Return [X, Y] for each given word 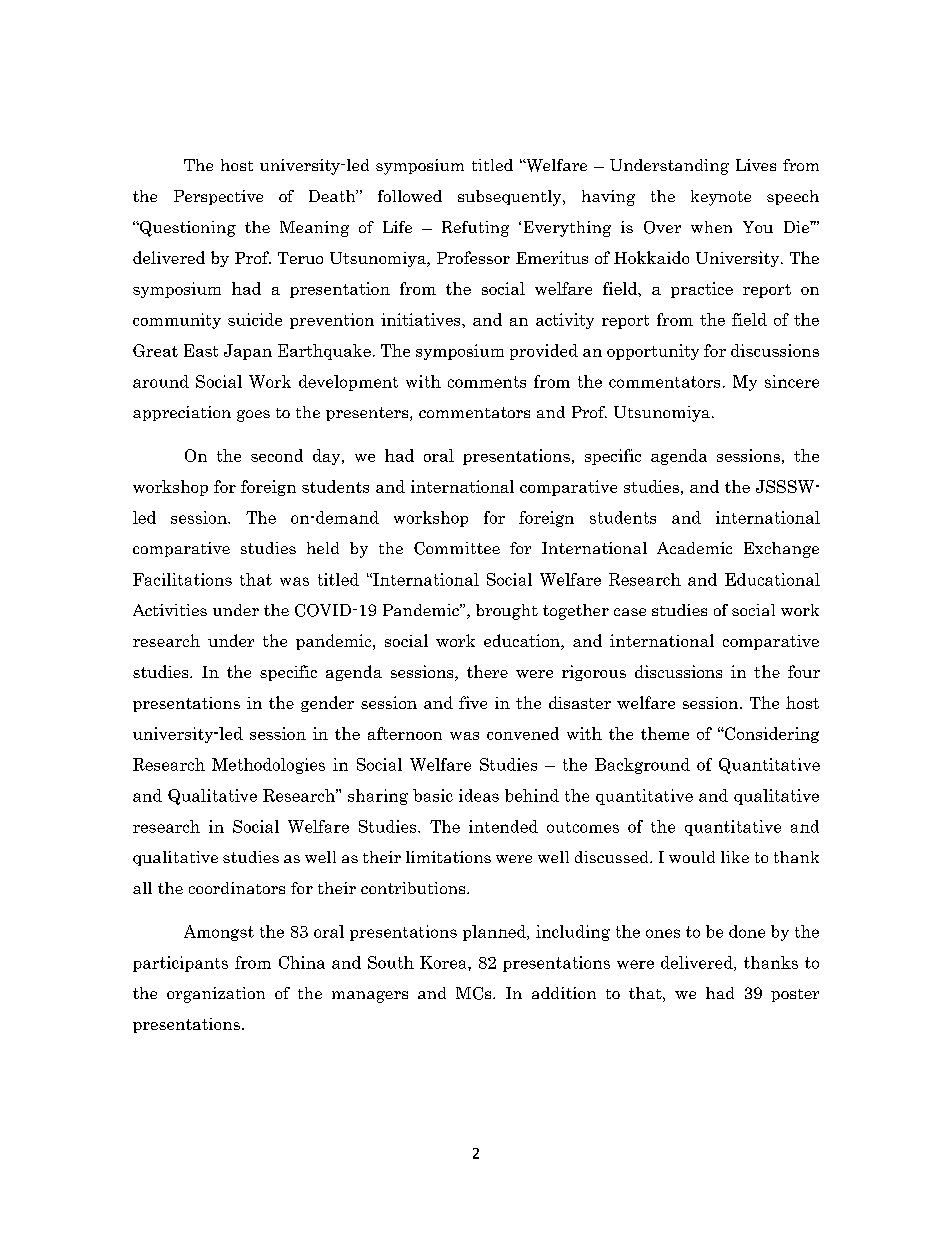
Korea [444, 962]
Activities [170, 610]
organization [216, 995]
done [747, 931]
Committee [457, 548]
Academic [694, 548]
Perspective [218, 197]
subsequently [511, 198]
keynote [721, 198]
